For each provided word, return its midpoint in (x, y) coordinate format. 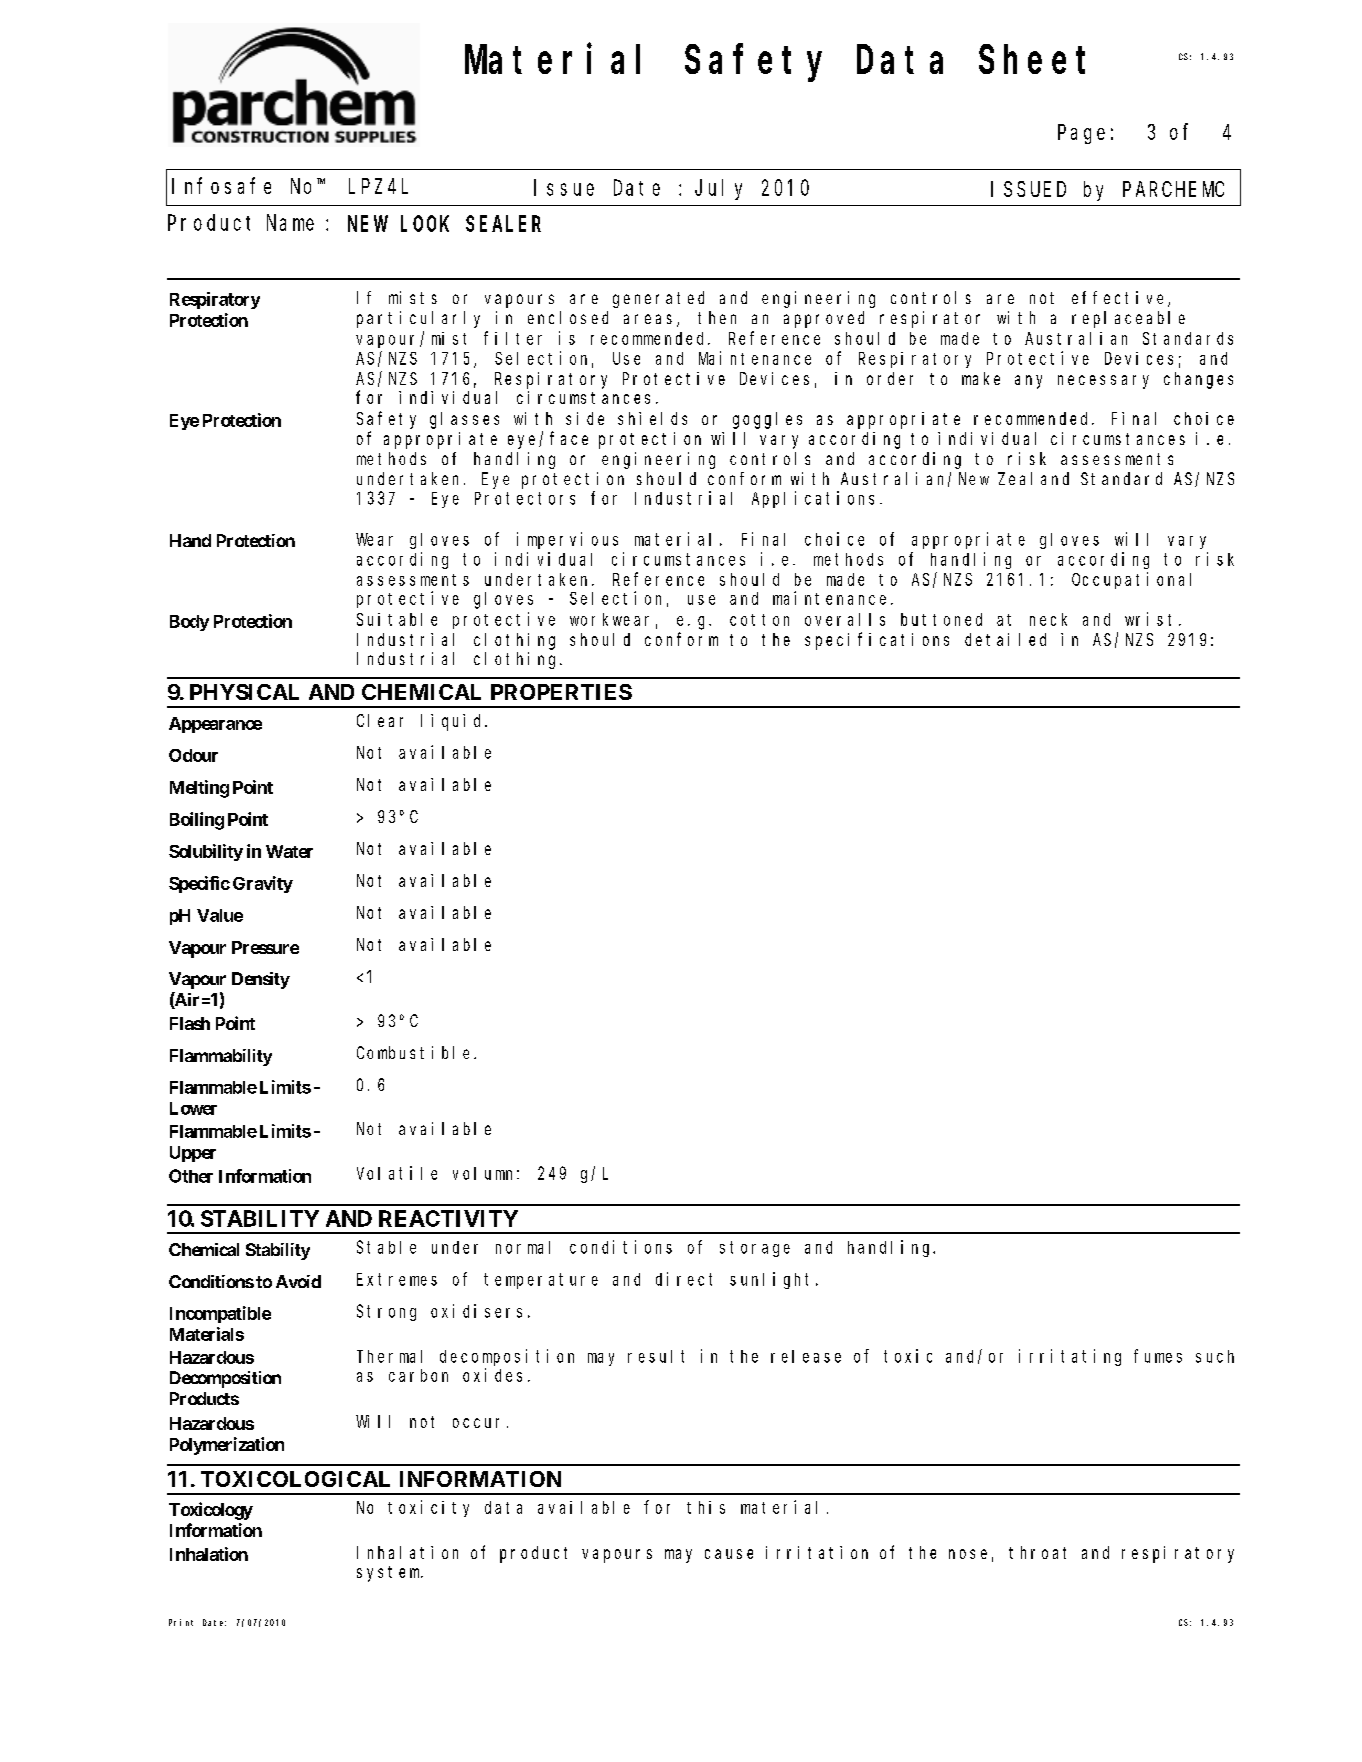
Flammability (221, 1057)
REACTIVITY (448, 1218)
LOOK (425, 224)
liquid (453, 722)
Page (1081, 134)
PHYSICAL (244, 692)
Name (290, 223)
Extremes (397, 1279)
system (390, 1574)
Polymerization (227, 1446)
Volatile (397, 1173)
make (981, 378)
